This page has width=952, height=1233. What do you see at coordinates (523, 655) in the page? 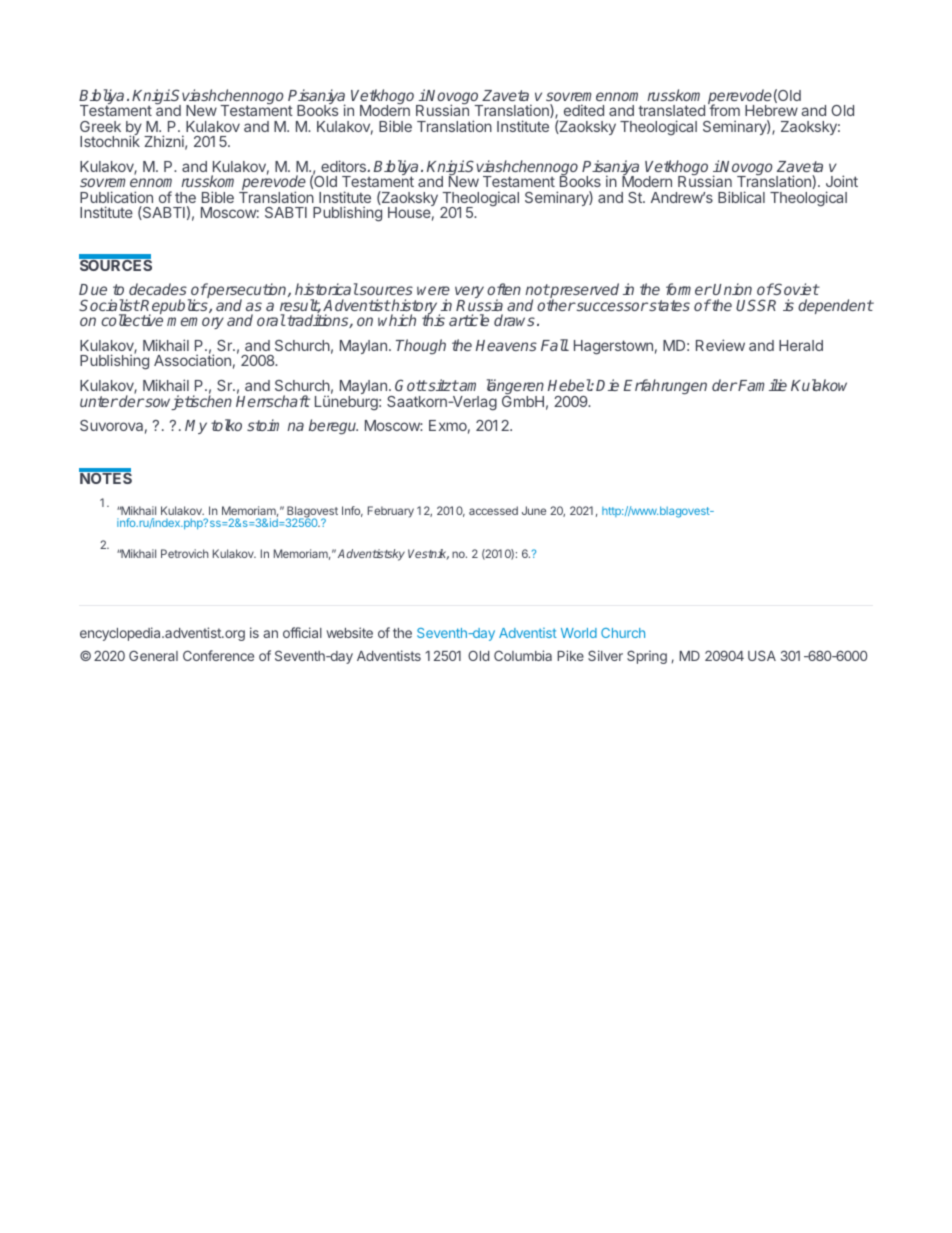
I see `Columbia` at bounding box center [523, 655].
